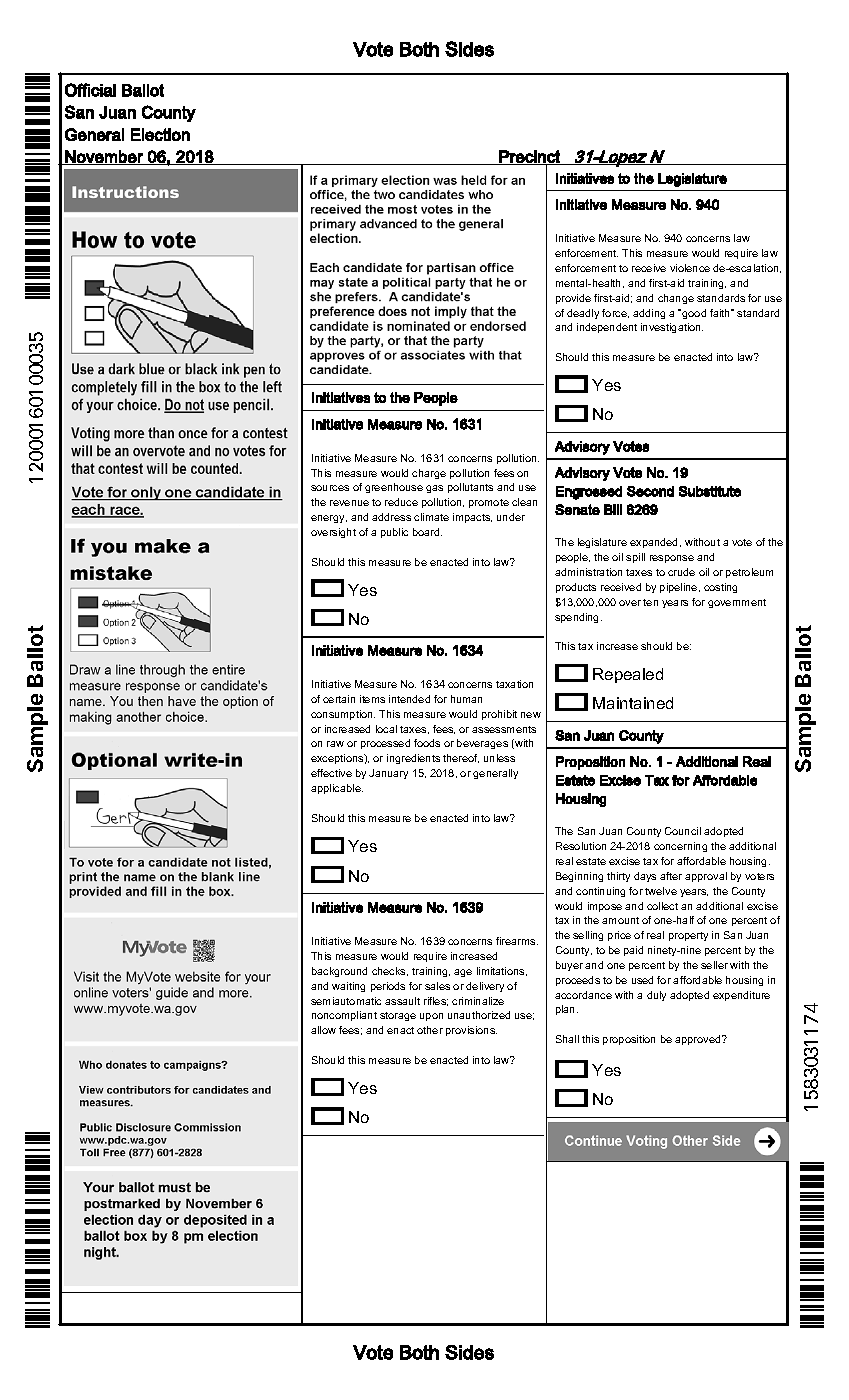 This screenshot has height=1400, width=849. Describe the element at coordinates (388, 774) in the screenshot. I see `January` at that location.
